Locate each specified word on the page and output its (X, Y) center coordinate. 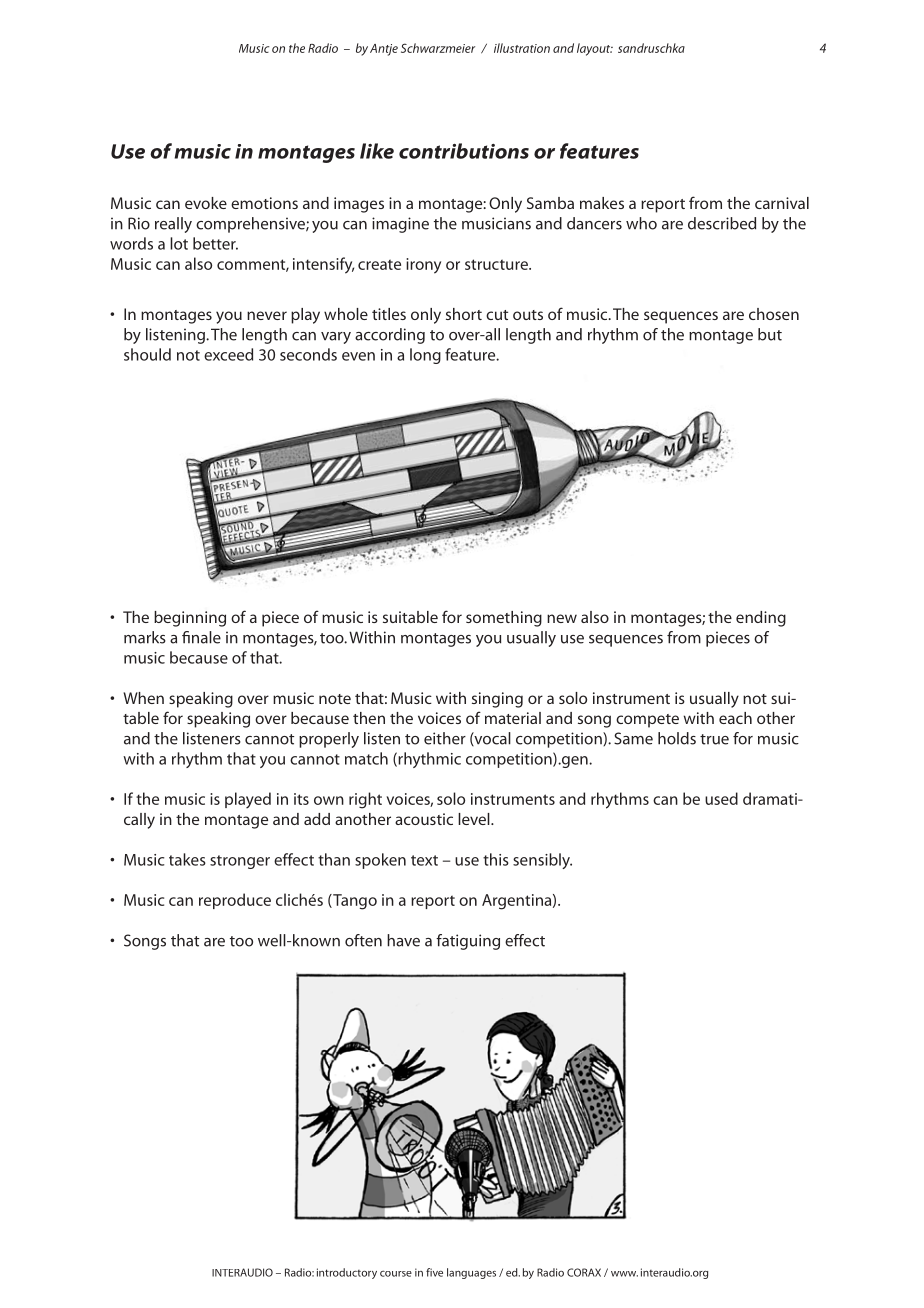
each (735, 718)
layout (595, 49)
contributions (464, 151)
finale (201, 637)
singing (497, 700)
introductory (347, 1273)
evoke (206, 203)
